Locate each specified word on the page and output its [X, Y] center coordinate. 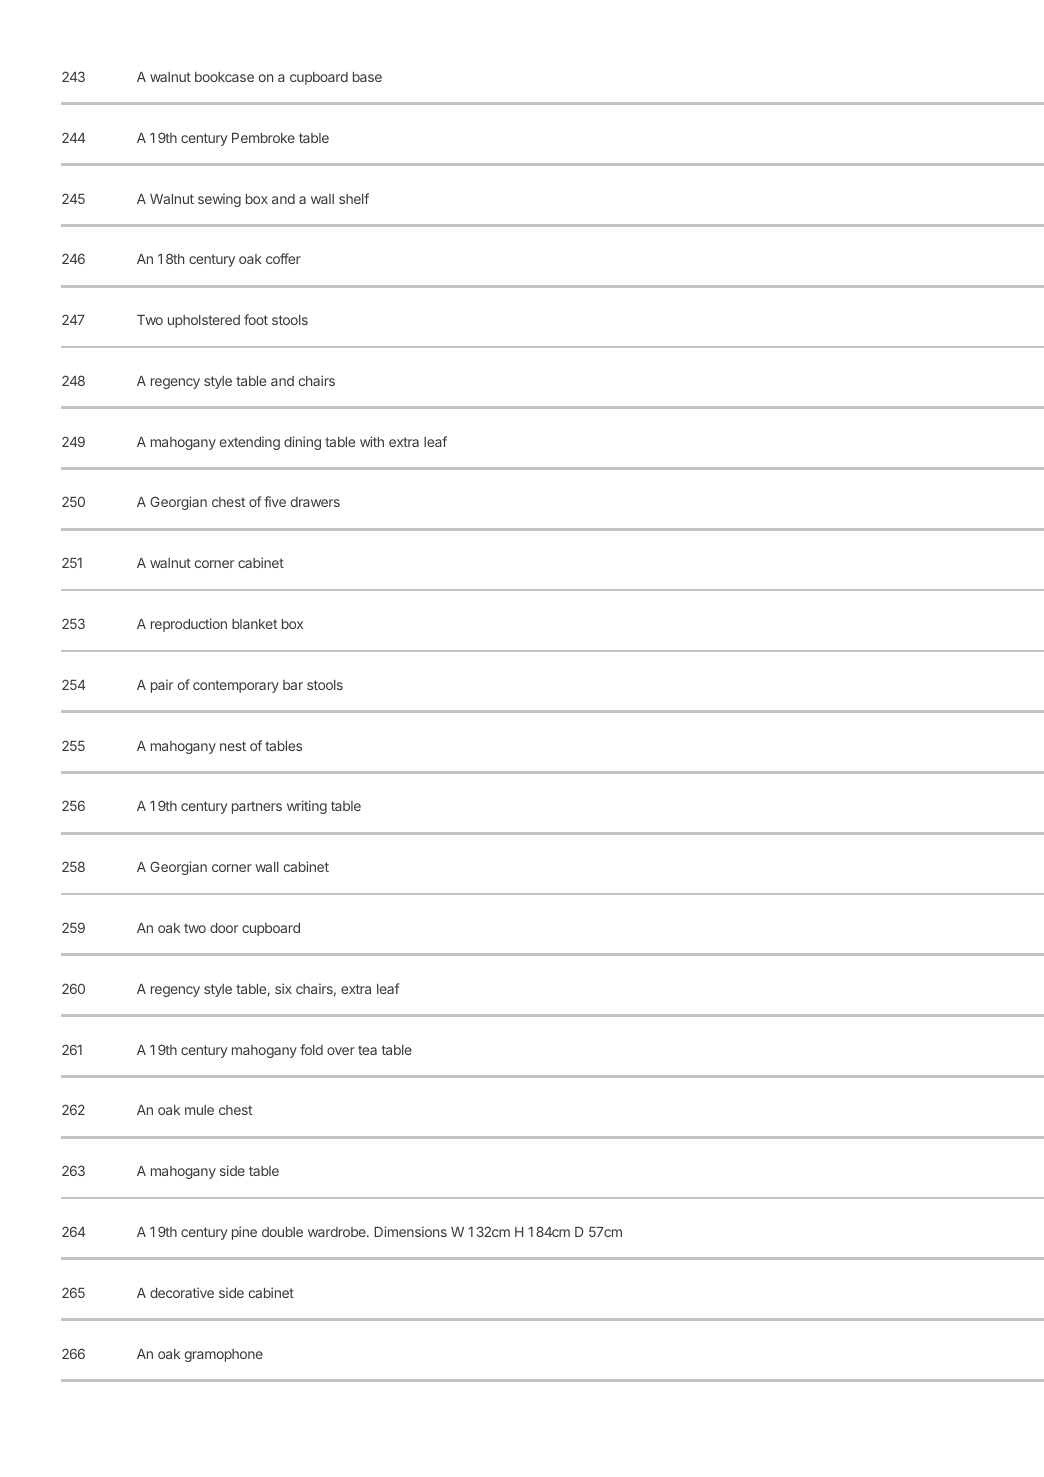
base [367, 77]
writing [307, 807]
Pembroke [263, 138]
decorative [182, 1292]
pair [162, 686]
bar [293, 685]
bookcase [224, 77]
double [282, 1232]
